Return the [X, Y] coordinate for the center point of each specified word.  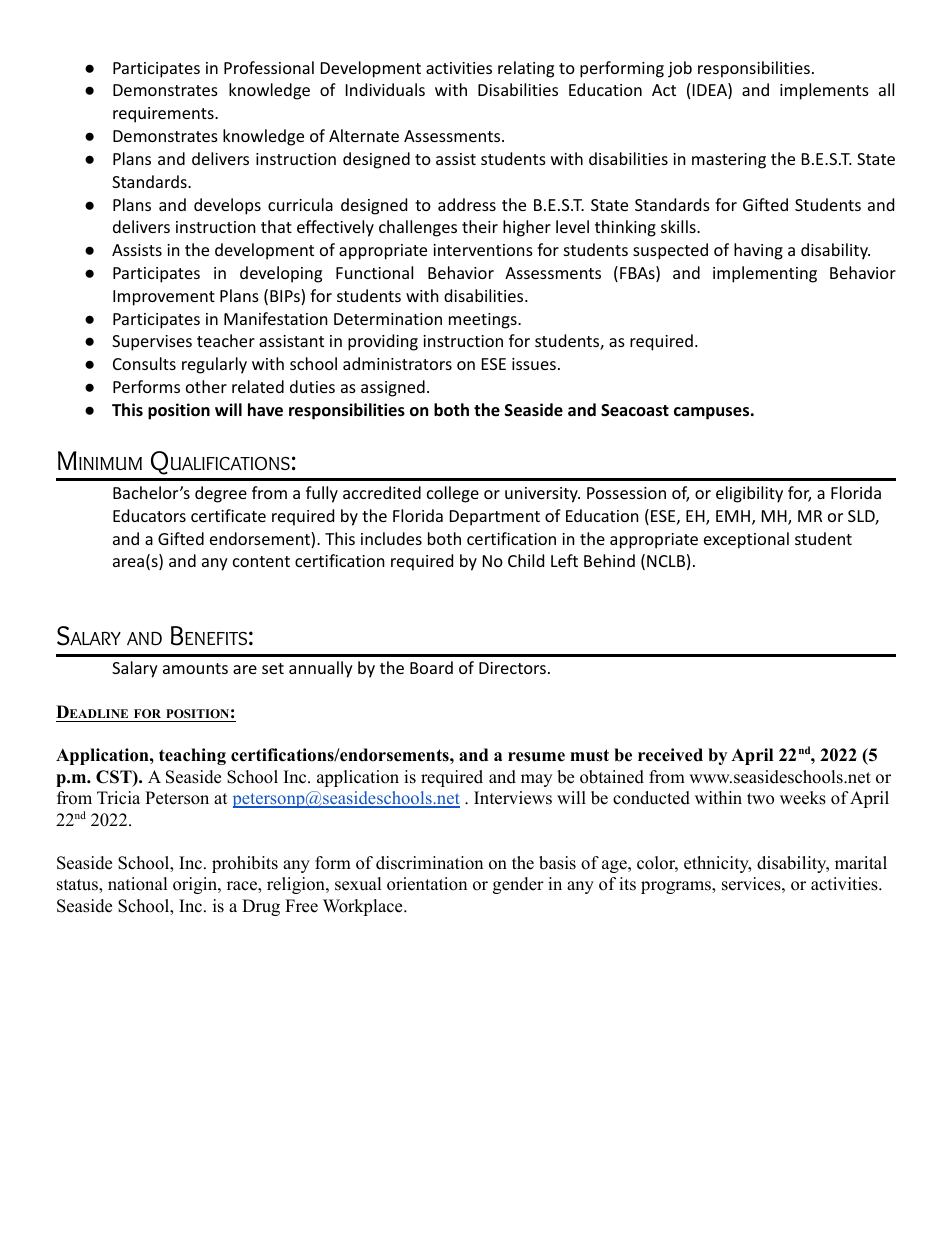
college [453, 494]
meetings [484, 321]
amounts [195, 668]
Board [431, 667]
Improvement [164, 298]
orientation [427, 884]
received [670, 755]
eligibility [749, 494]
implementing [765, 274]
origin [196, 885]
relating [526, 69]
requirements [164, 115]
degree [221, 494]
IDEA [711, 91]
